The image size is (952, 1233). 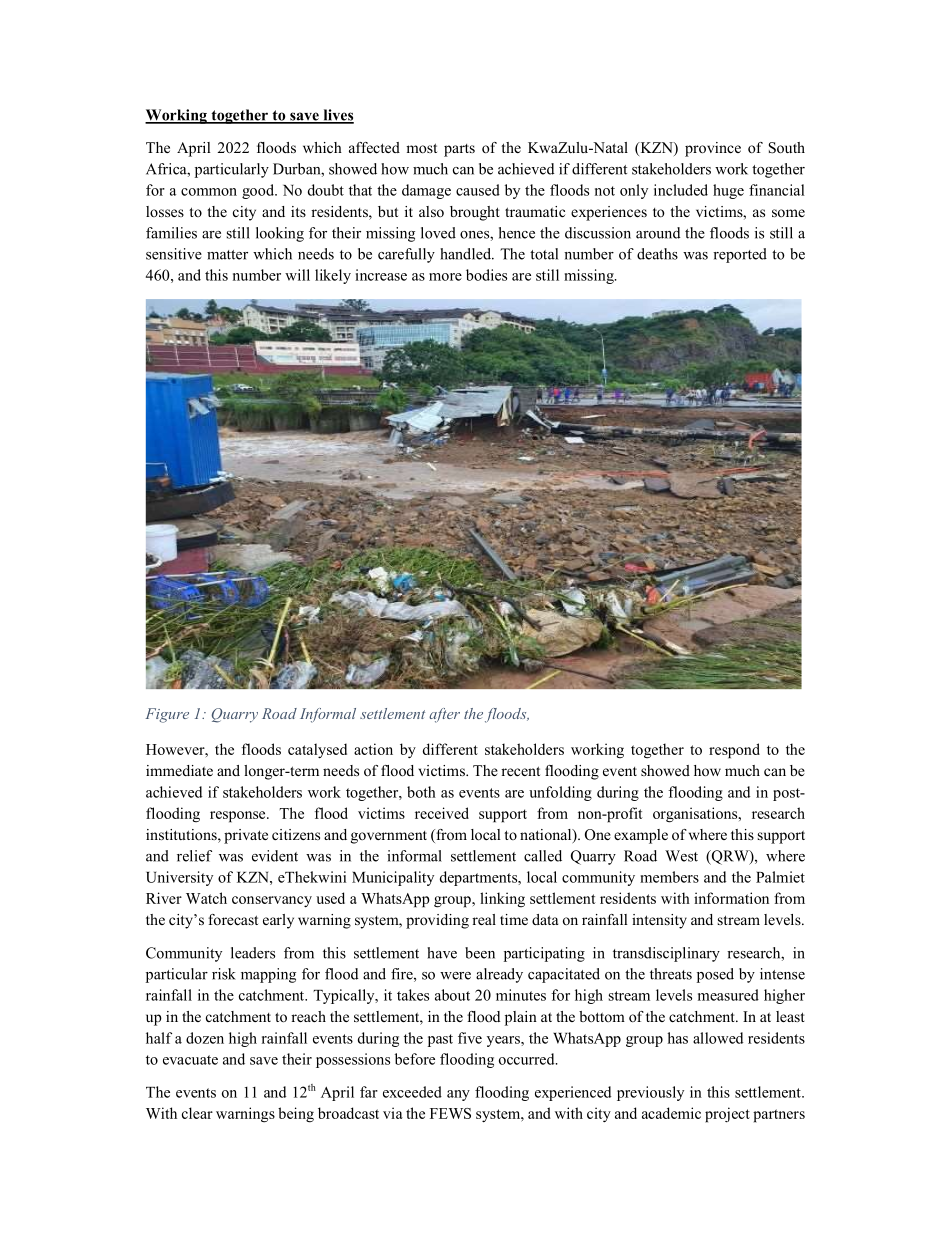 I want to click on good, so click(x=259, y=191).
